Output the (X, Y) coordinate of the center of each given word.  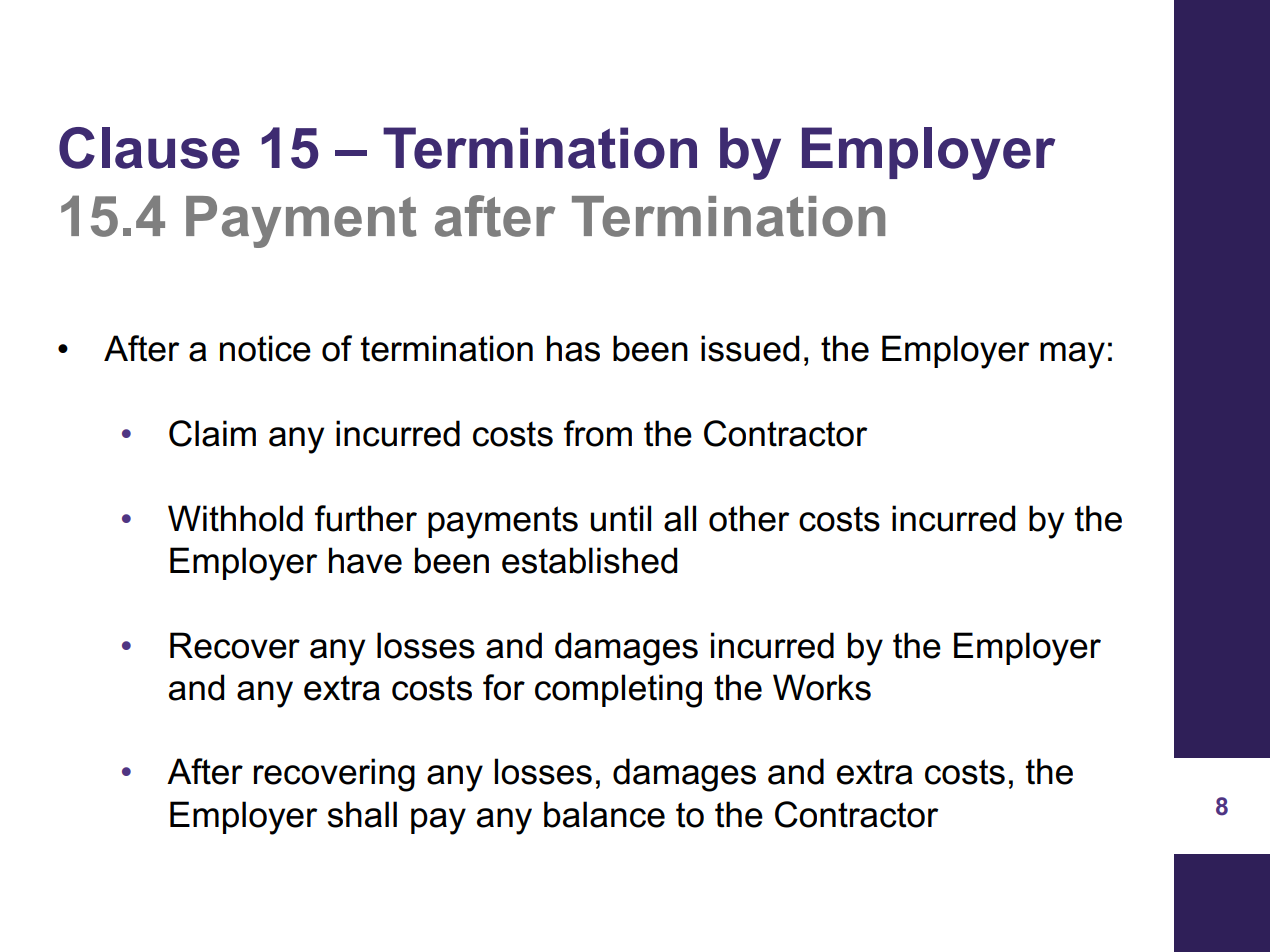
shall (362, 814)
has (573, 348)
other (749, 518)
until (620, 518)
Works (822, 687)
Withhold (235, 518)
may (1072, 355)
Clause (149, 148)
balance (604, 814)
